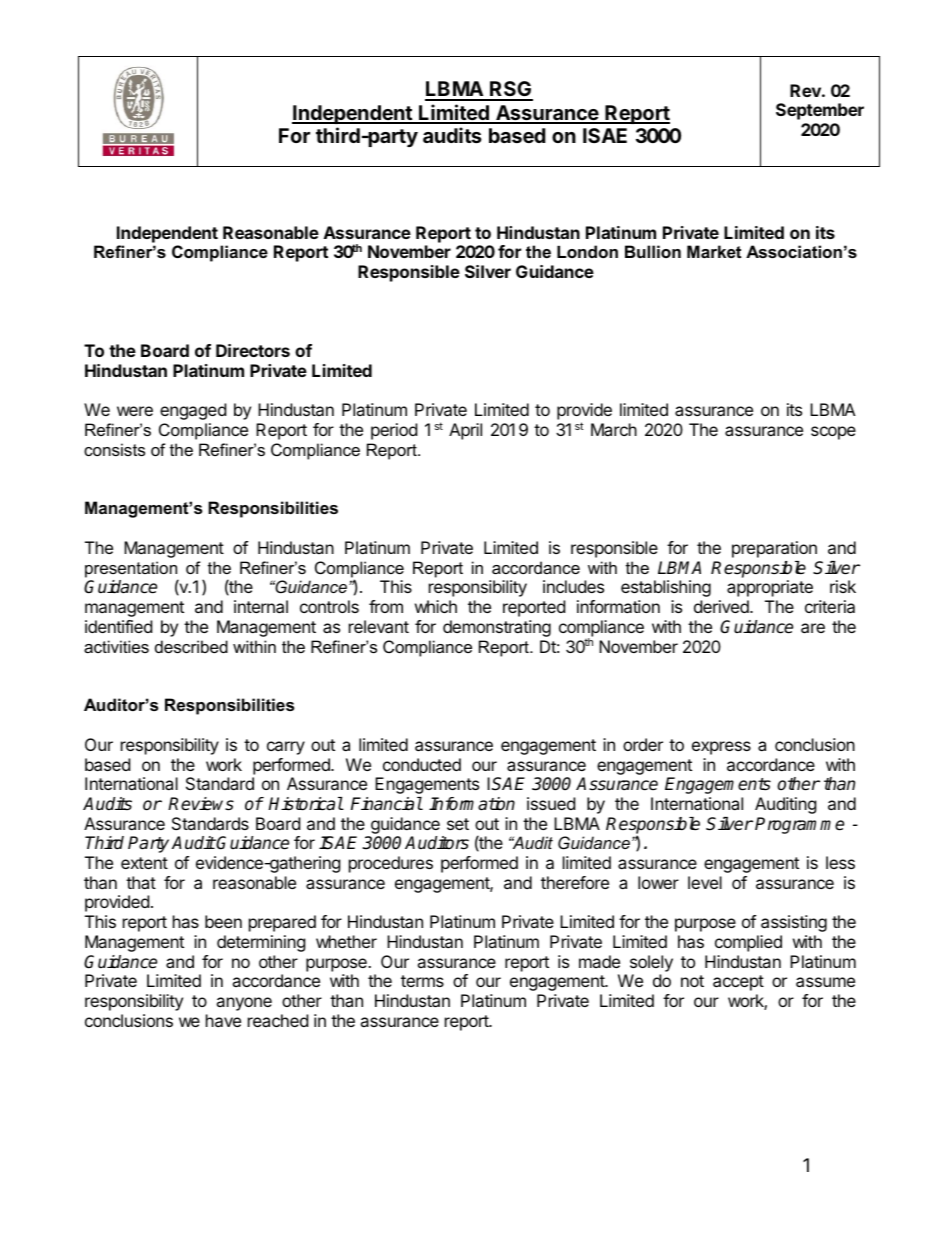  I want to click on September, so click(820, 111).
